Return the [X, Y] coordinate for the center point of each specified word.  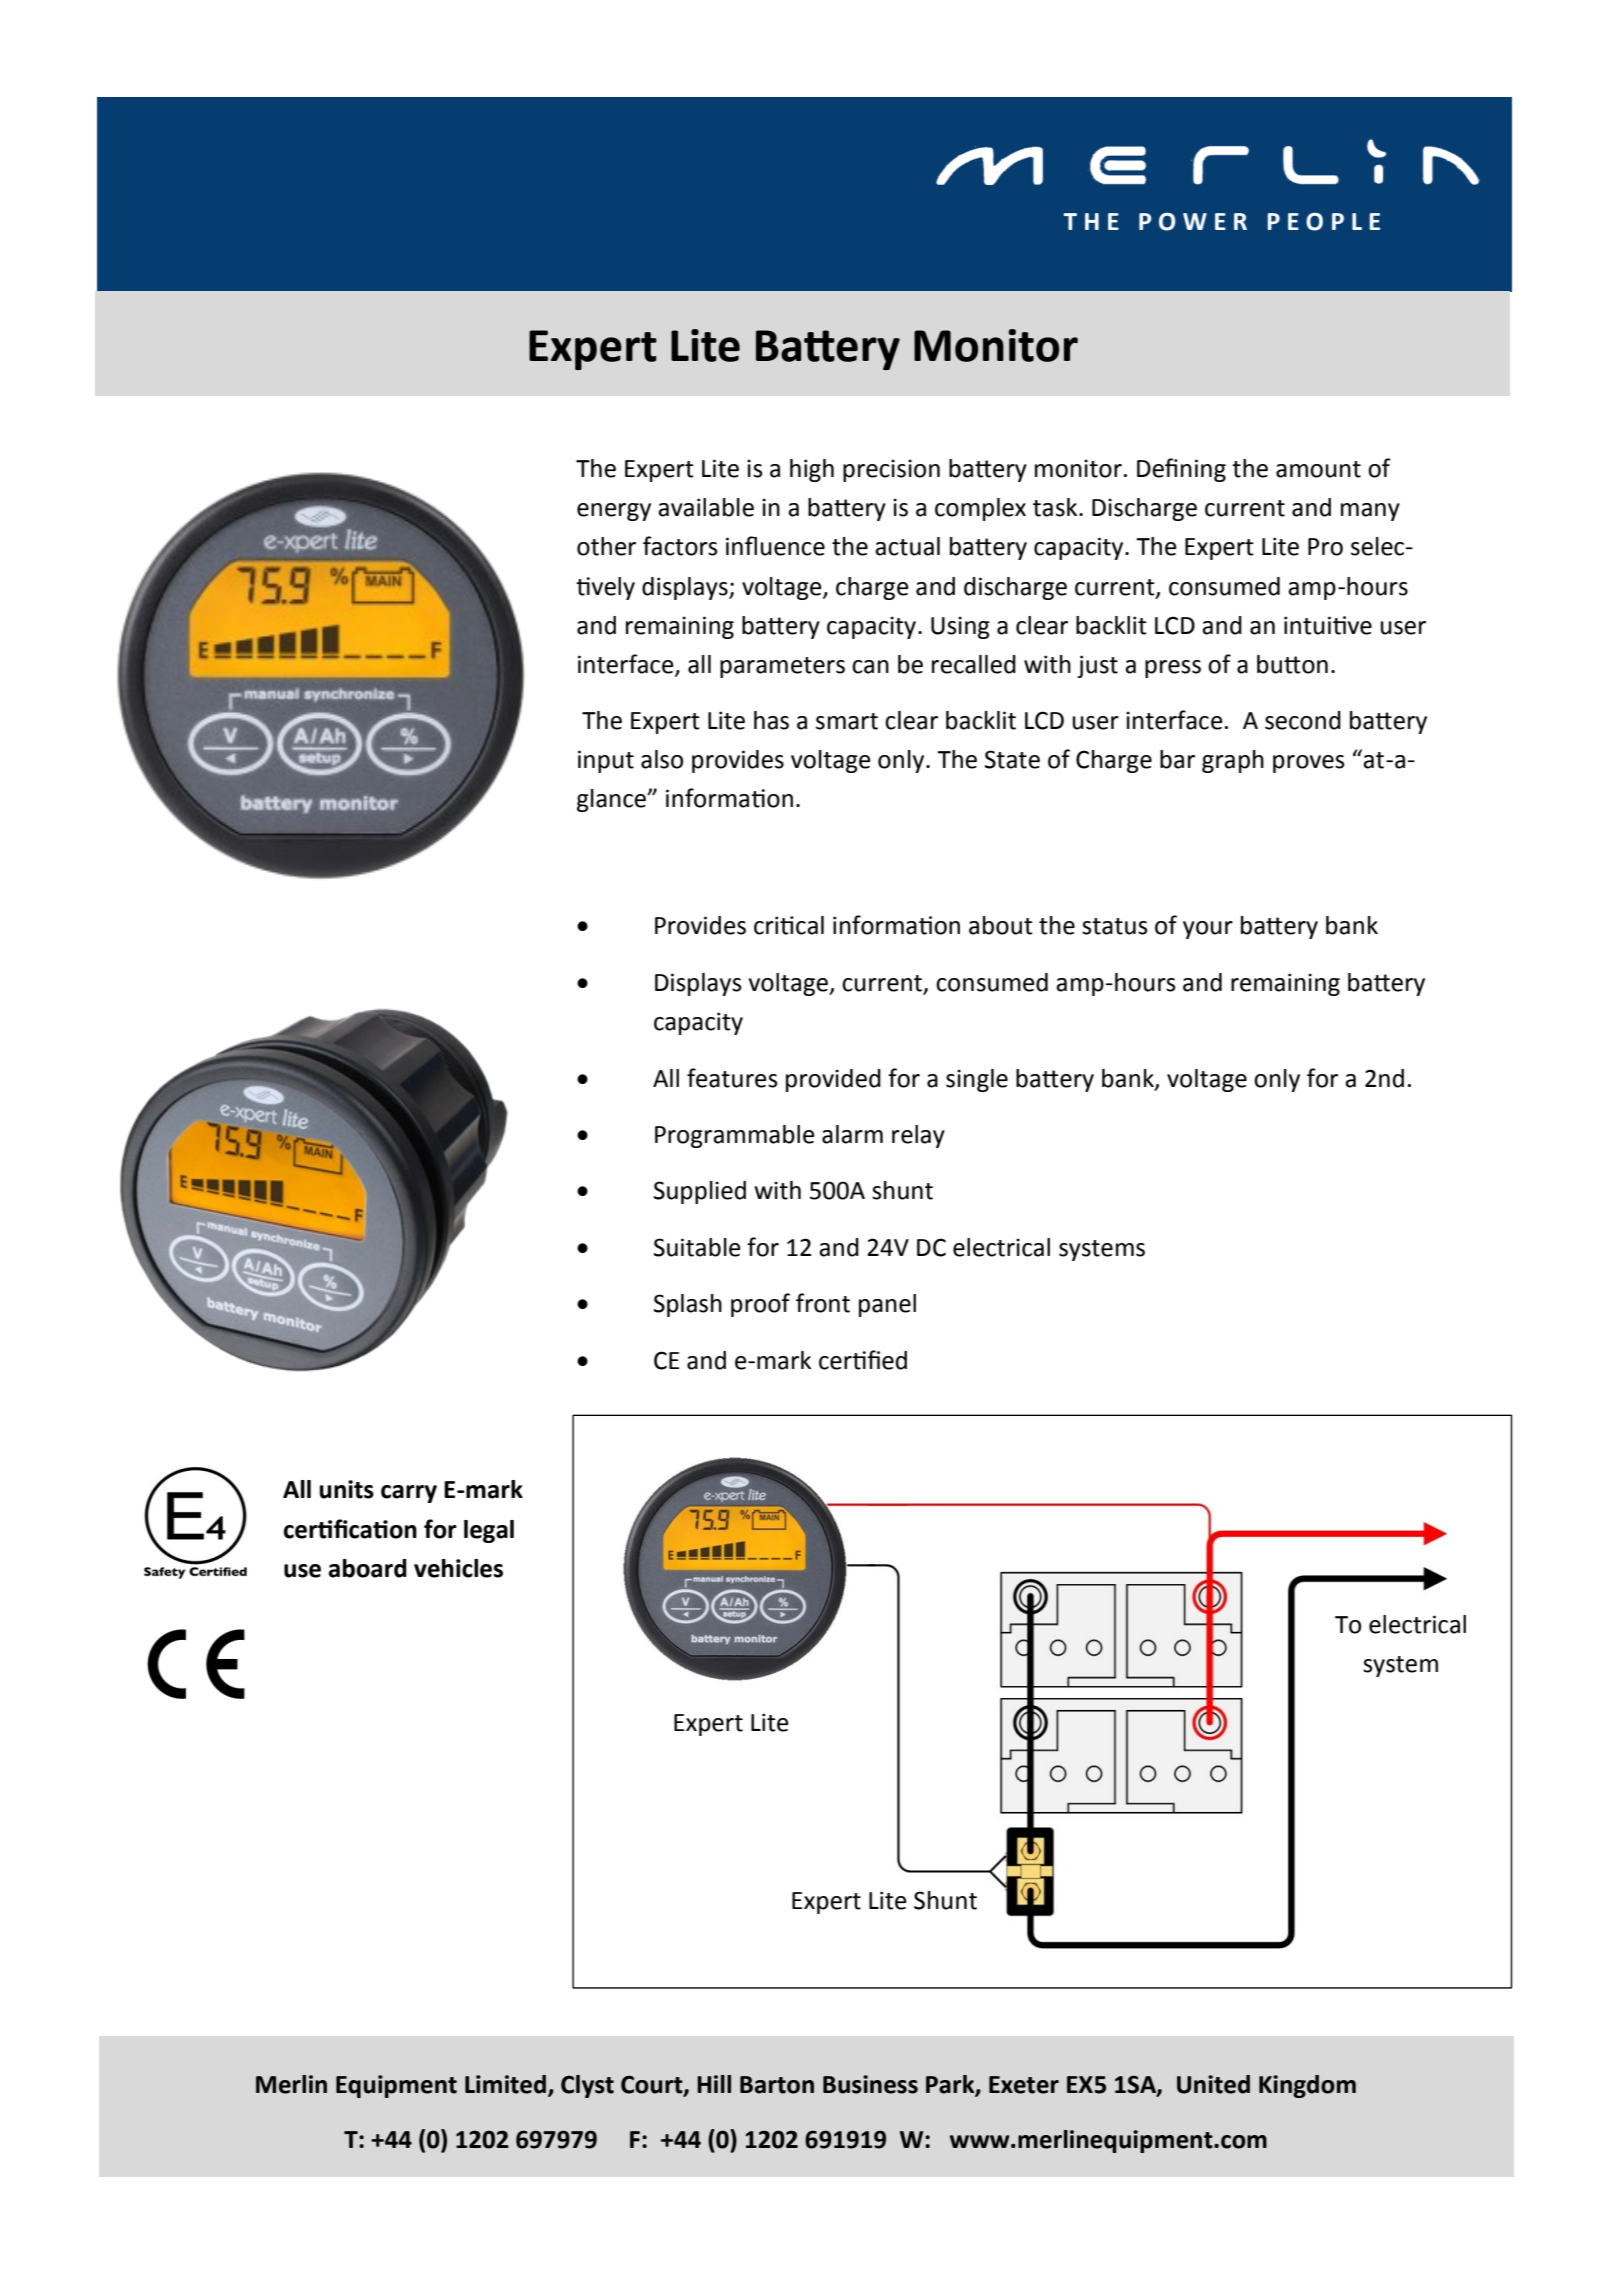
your [1208, 930]
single [977, 1080]
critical [789, 925]
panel [887, 1305]
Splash [688, 1305]
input [606, 761]
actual [907, 546]
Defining [1181, 470]
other [606, 546]
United [1213, 2084]
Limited [505, 2084]
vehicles [458, 1568]
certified [863, 1360]
